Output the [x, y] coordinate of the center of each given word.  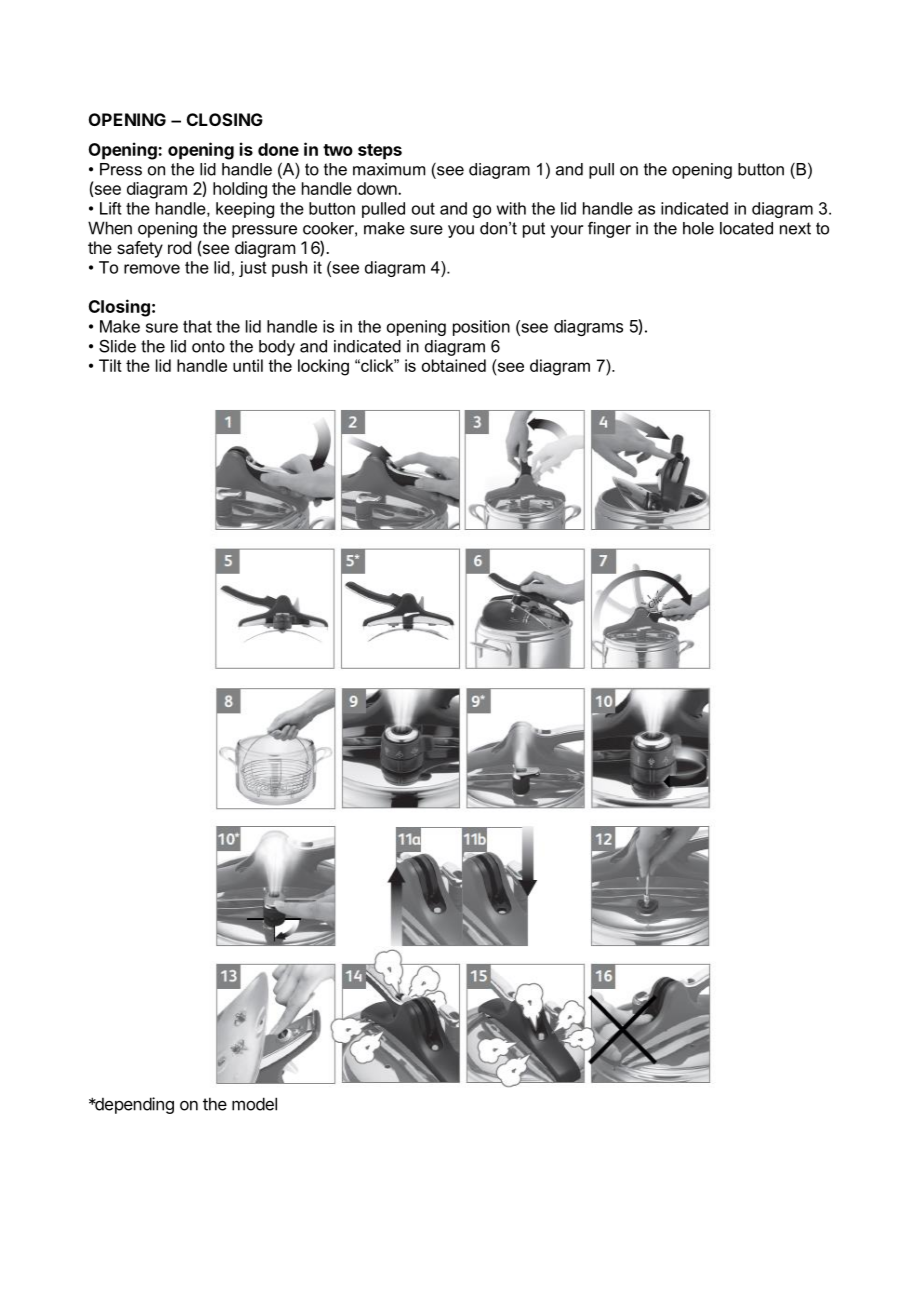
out [423, 208]
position [481, 328]
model [254, 1104]
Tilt [110, 365]
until [248, 365]
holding [240, 190]
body [277, 348]
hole [698, 228]
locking [323, 367]
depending [133, 1105]
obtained [454, 365]
